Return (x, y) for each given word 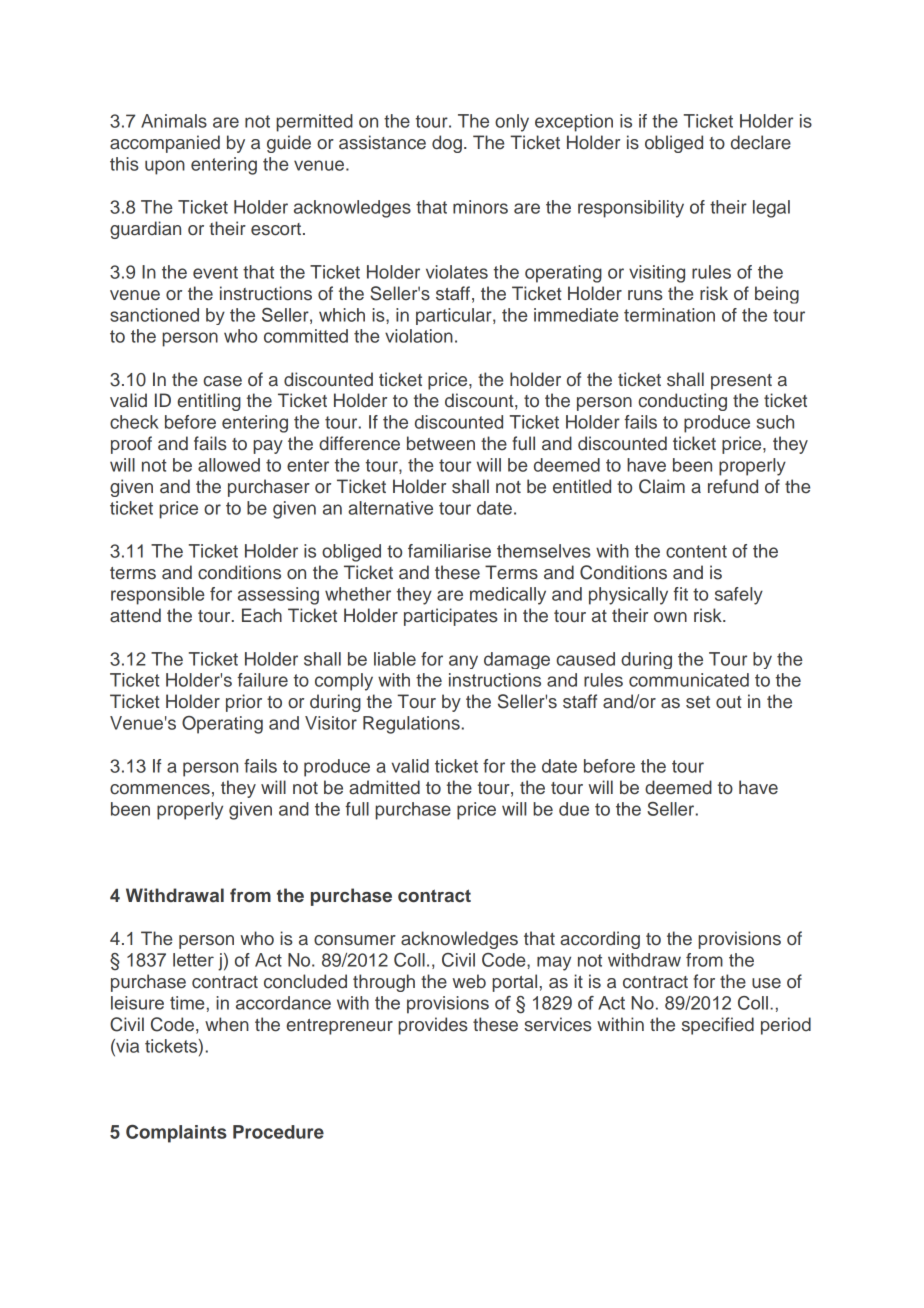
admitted (384, 787)
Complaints (176, 1134)
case (222, 381)
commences (160, 789)
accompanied (165, 144)
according (600, 940)
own (670, 617)
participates (451, 617)
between (441, 443)
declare (761, 142)
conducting (682, 402)
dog (447, 144)
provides (433, 1026)
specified (718, 1026)
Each (262, 615)
